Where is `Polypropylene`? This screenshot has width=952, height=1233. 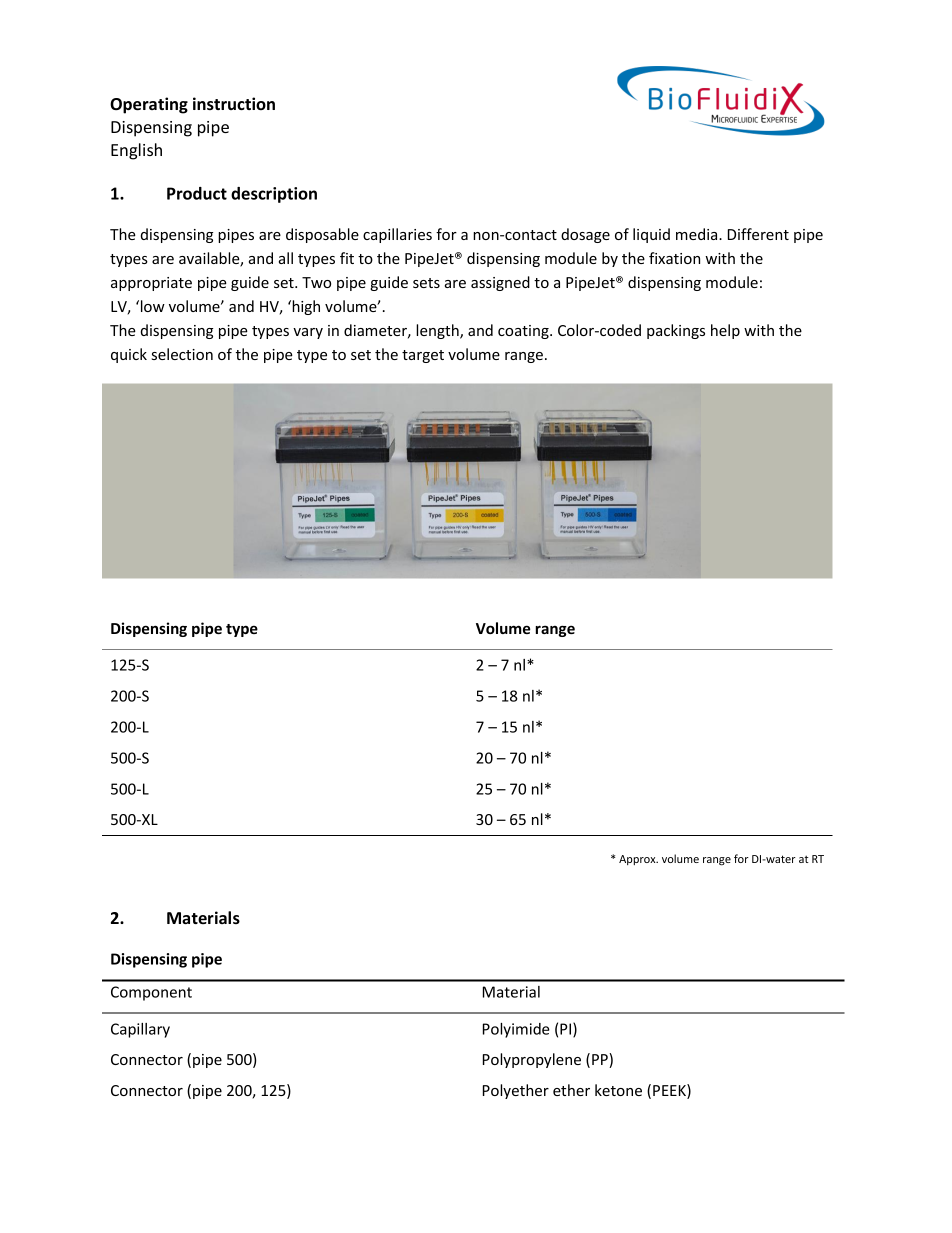 Polypropylene is located at coordinates (532, 1060).
